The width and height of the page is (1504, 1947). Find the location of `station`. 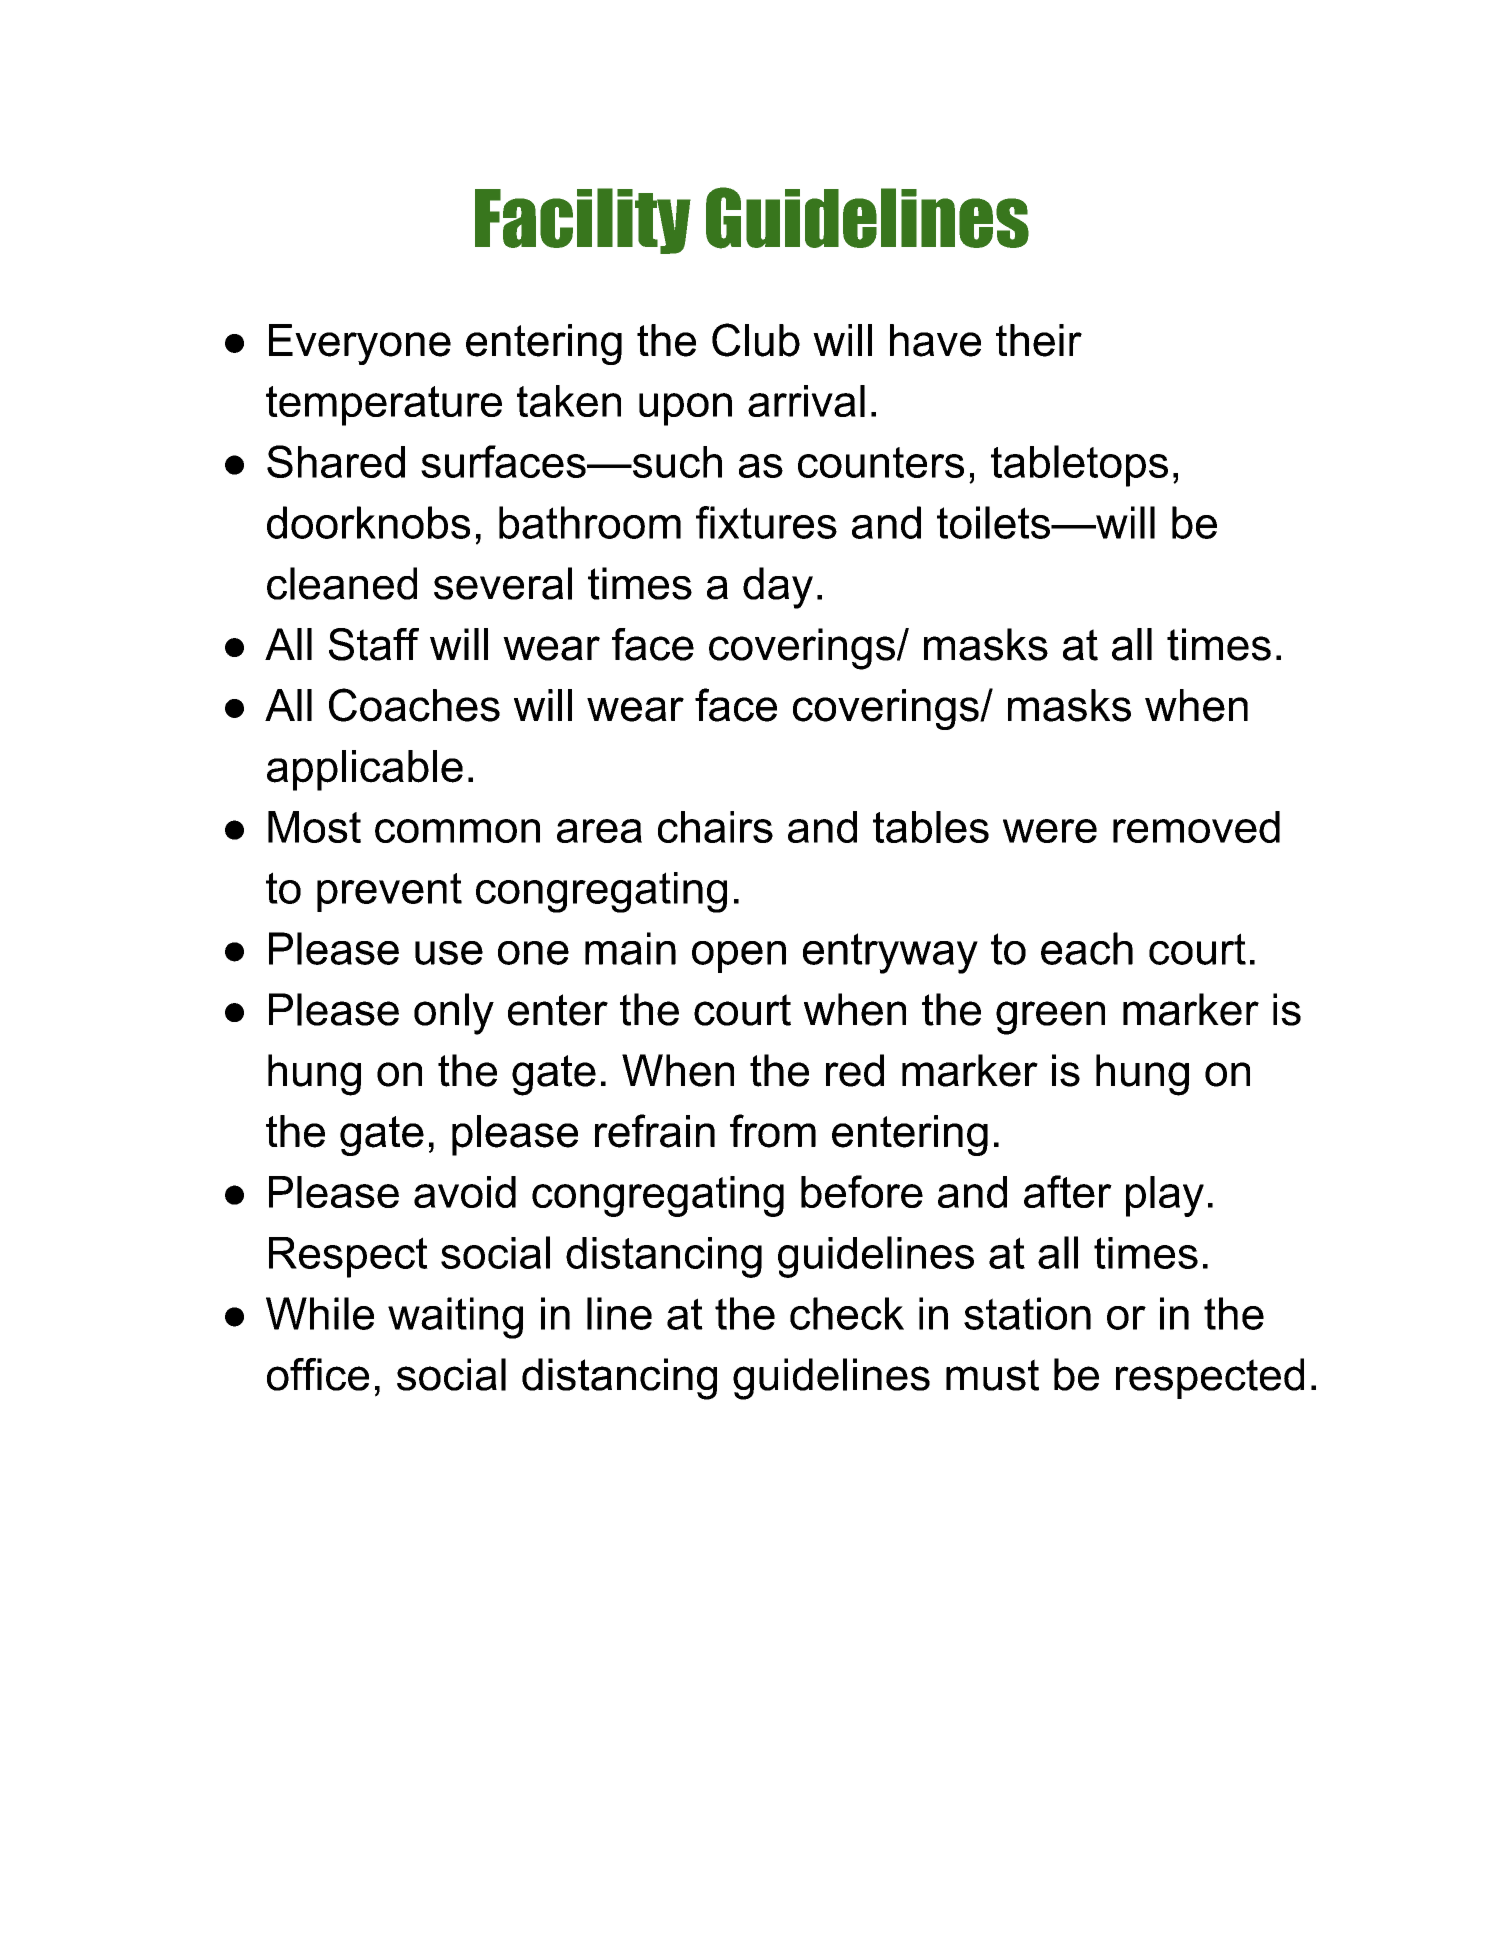

station is located at coordinates (1027, 1313).
